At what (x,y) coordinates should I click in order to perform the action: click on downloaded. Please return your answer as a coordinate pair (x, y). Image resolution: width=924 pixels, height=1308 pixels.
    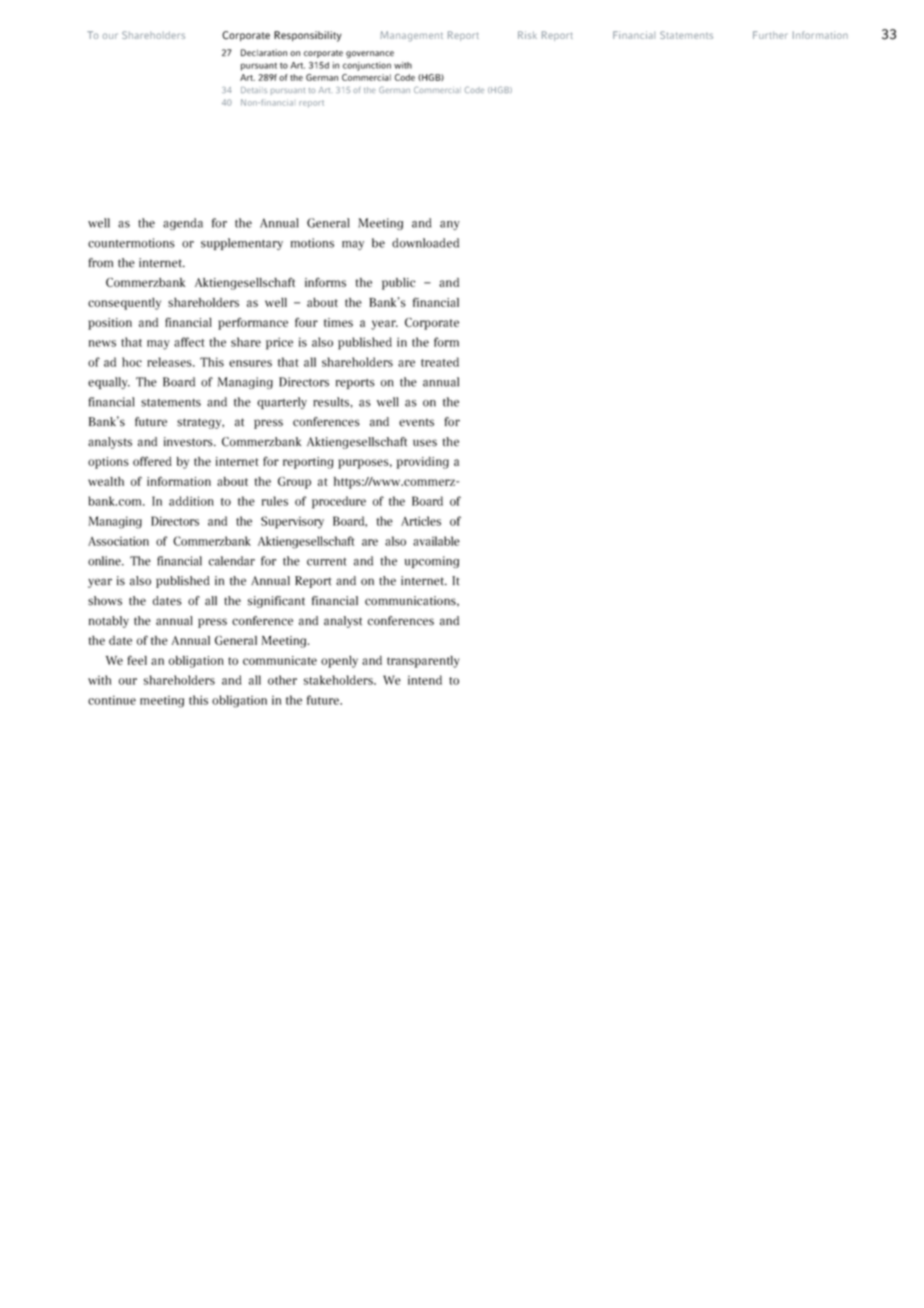
    Looking at the image, I should click on (425, 243).
